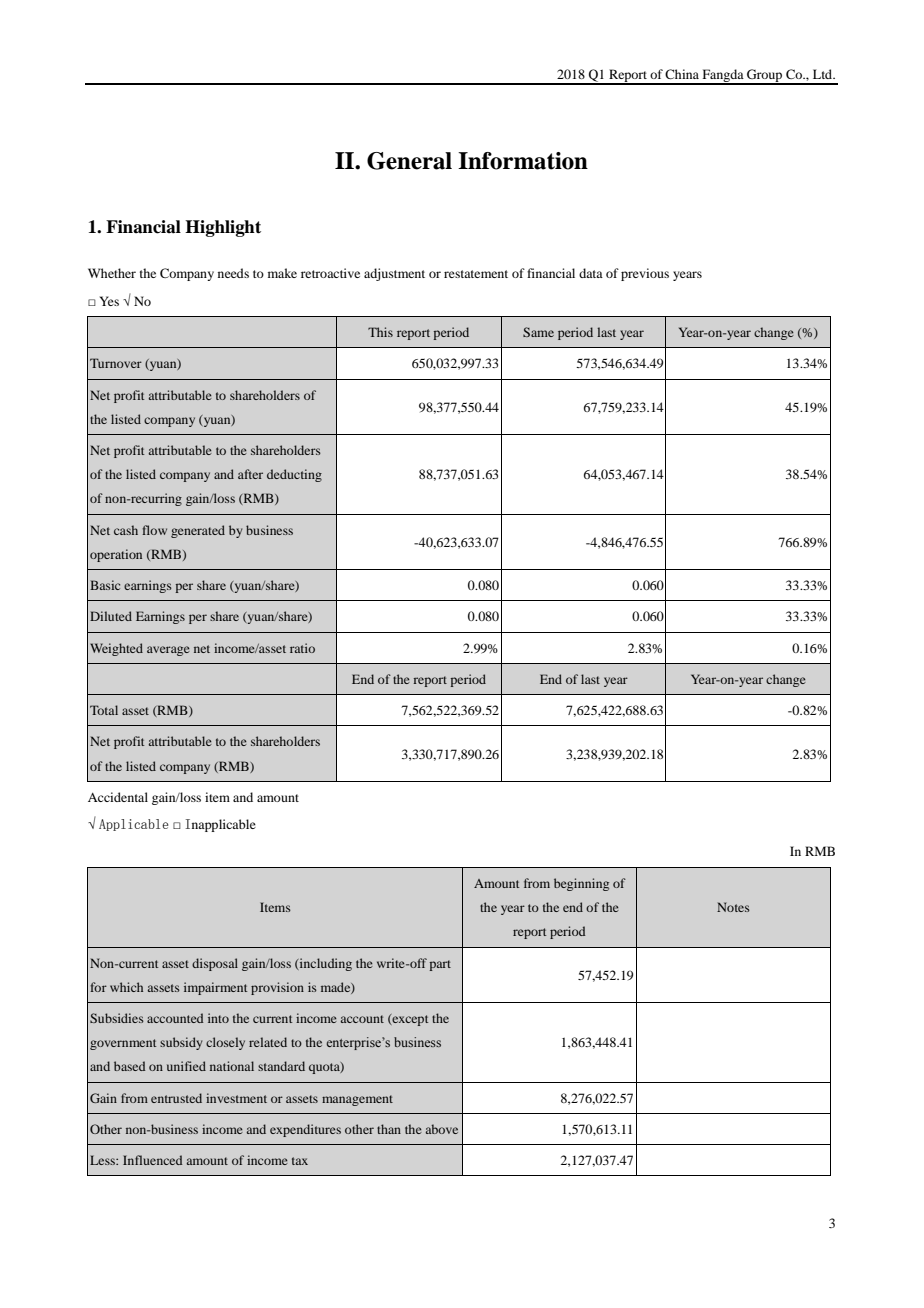  What do you see at coordinates (176, 1098) in the page?
I see `entrusted` at bounding box center [176, 1098].
